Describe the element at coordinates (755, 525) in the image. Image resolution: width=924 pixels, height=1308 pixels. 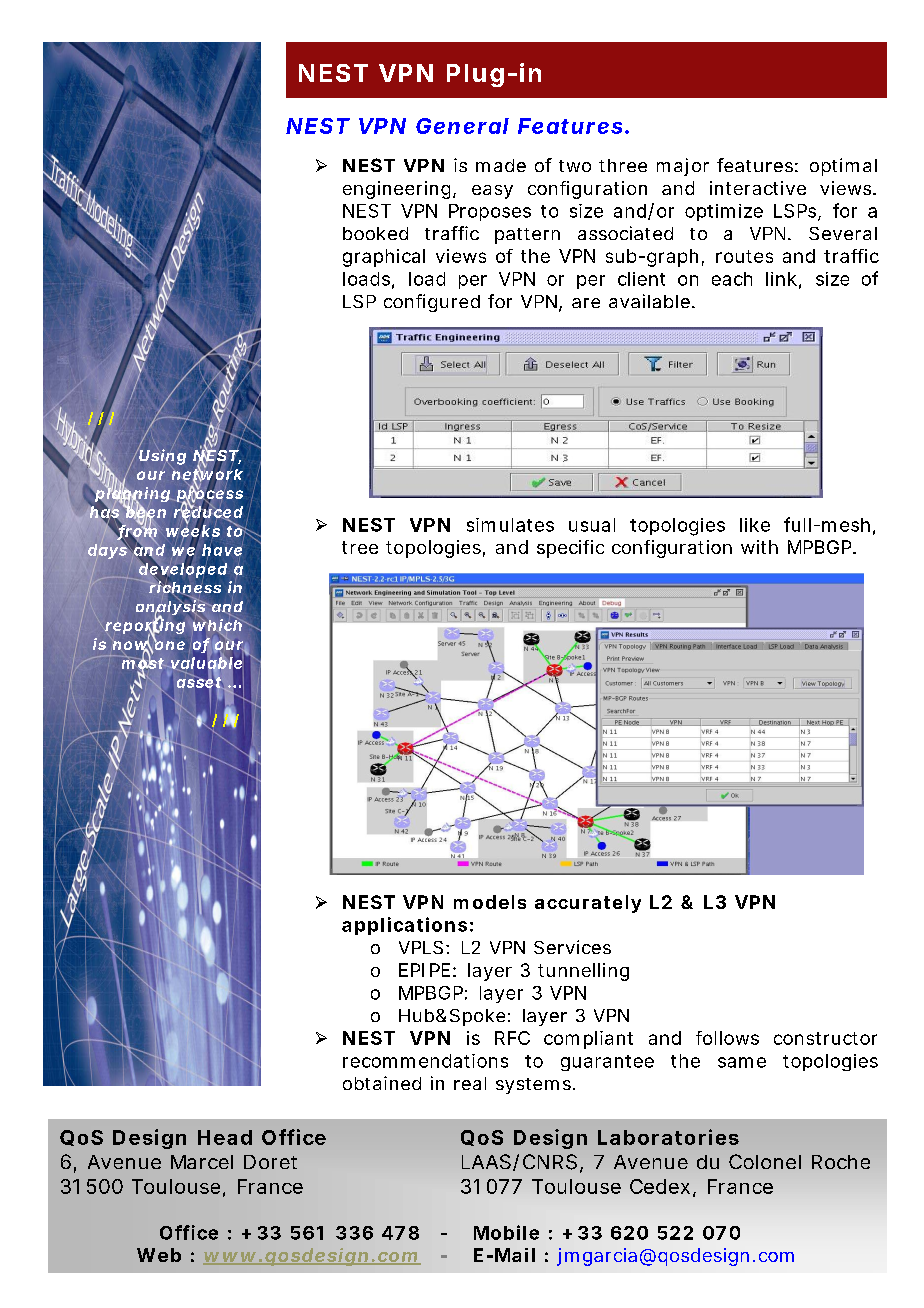
I see `like` at that location.
